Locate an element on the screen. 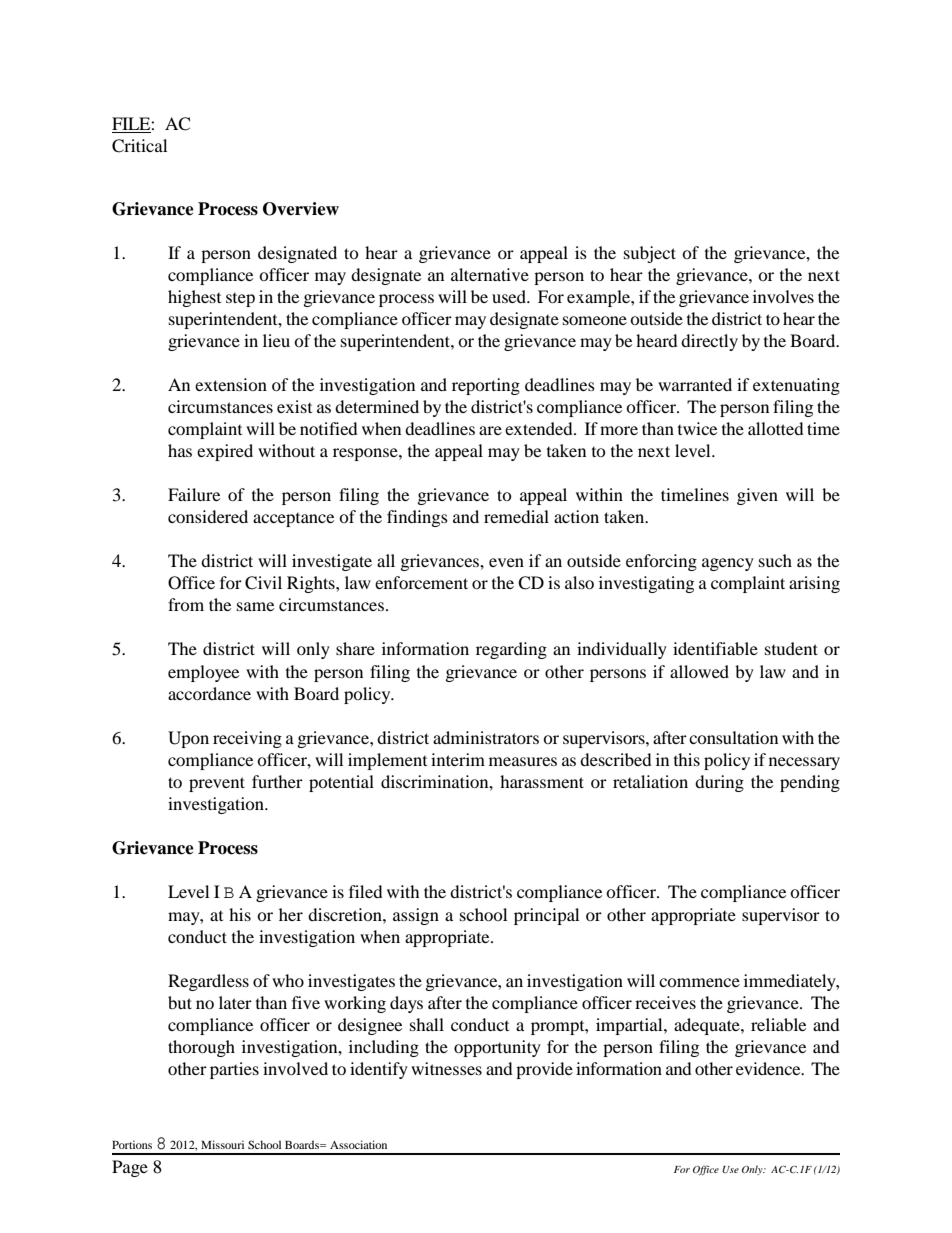 This screenshot has height=1233, width=952. evidence is located at coordinates (769, 1068).
